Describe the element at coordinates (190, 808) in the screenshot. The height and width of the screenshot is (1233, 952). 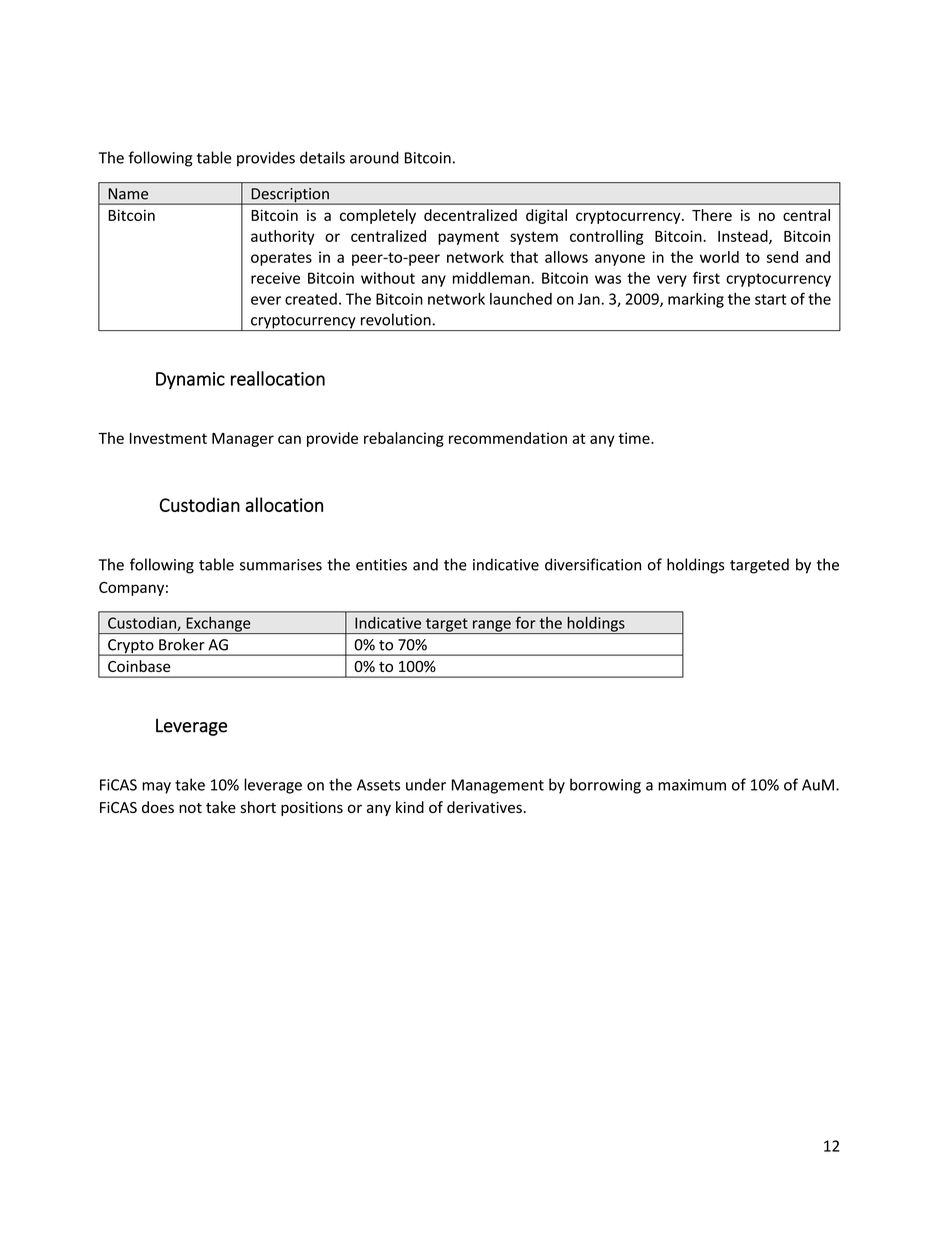
I see `not` at that location.
